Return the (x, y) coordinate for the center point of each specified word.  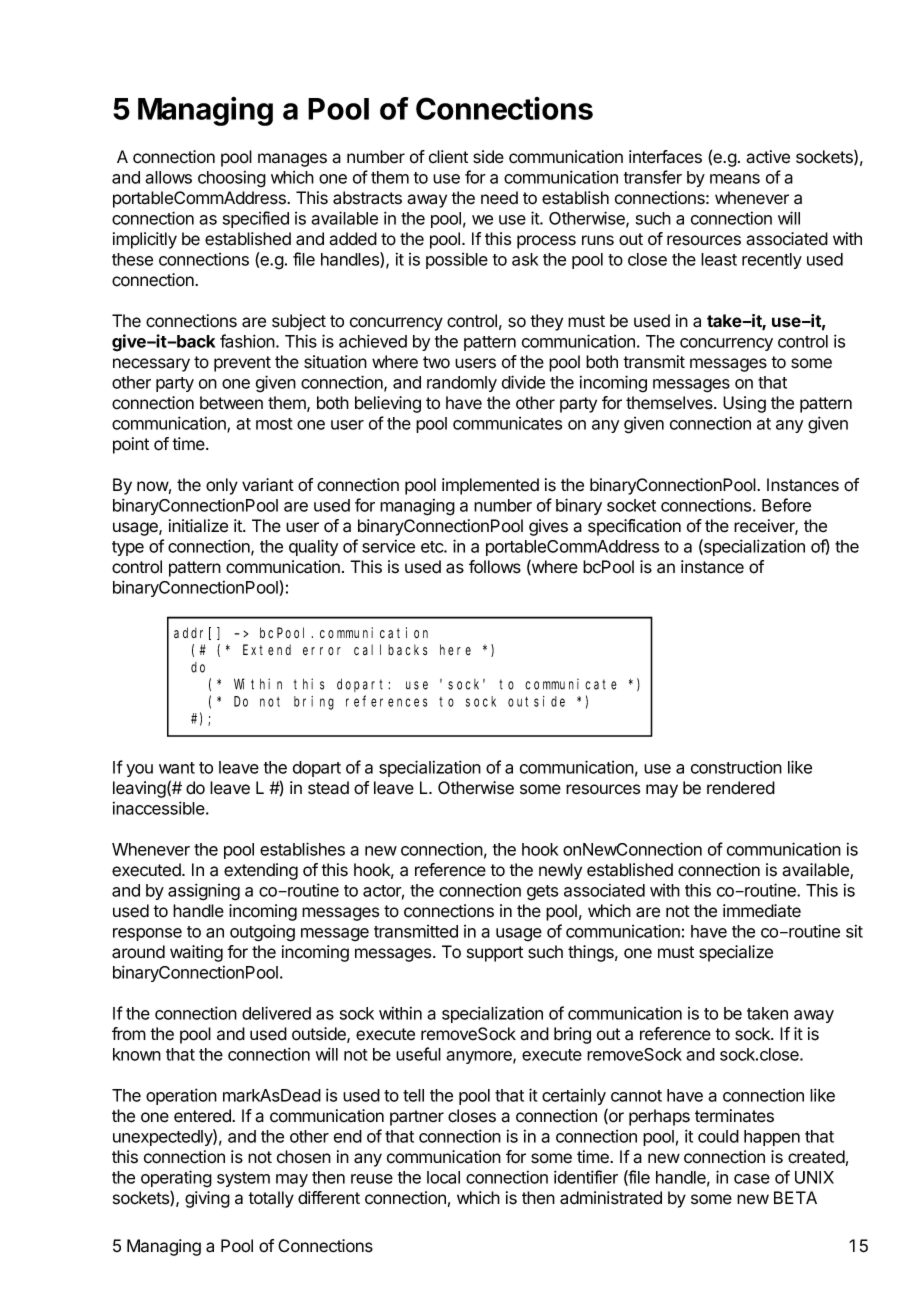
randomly (462, 384)
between (231, 403)
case (752, 1179)
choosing (232, 179)
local (443, 1177)
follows (495, 567)
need (499, 198)
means (735, 179)
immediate (762, 911)
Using (744, 404)
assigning (204, 892)
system (243, 1179)
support (495, 954)
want (177, 768)
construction (736, 767)
